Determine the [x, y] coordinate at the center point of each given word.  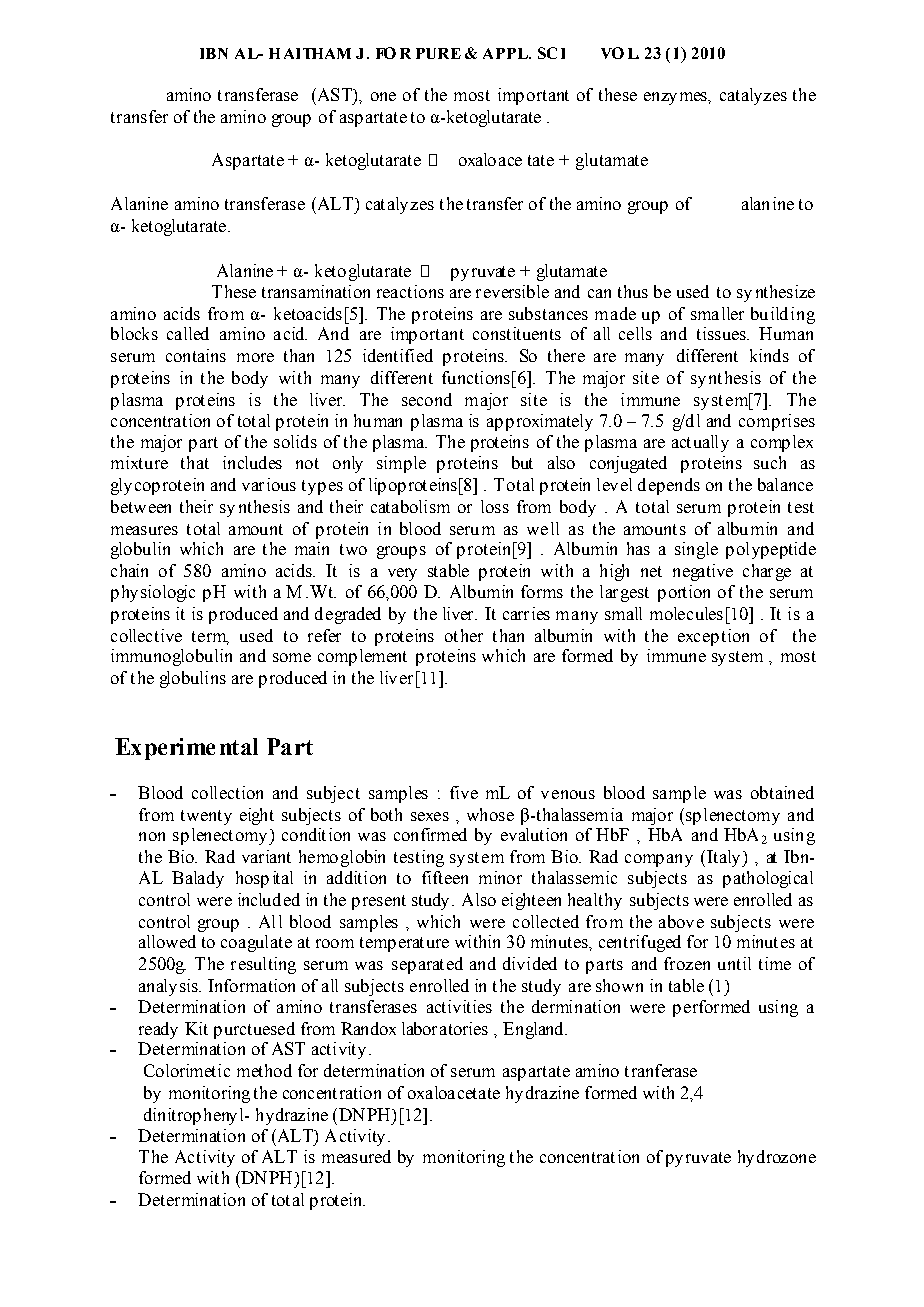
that [195, 462]
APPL [506, 53]
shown [619, 985]
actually [700, 443]
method [264, 1070]
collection [227, 792]
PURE [438, 53]
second [427, 399]
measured [356, 1156]
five [464, 792]
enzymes [676, 98]
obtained [782, 792]
